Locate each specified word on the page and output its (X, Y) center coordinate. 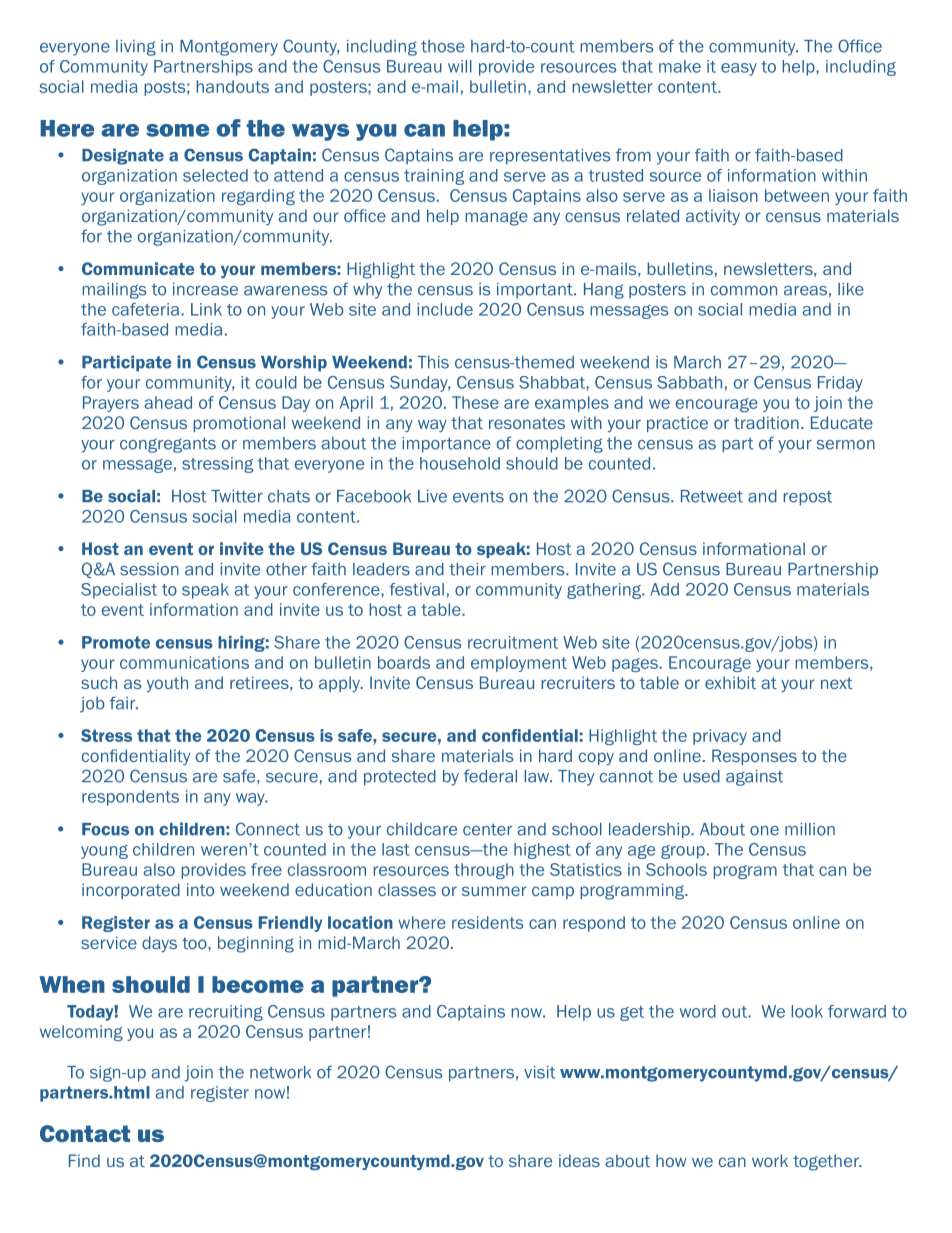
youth (167, 684)
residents (487, 922)
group (683, 852)
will (460, 66)
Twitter (237, 496)
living (136, 48)
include (445, 309)
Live (432, 496)
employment (519, 664)
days (159, 944)
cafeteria (145, 309)
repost (807, 498)
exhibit (730, 682)
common (744, 291)
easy (739, 69)
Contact (85, 1133)
